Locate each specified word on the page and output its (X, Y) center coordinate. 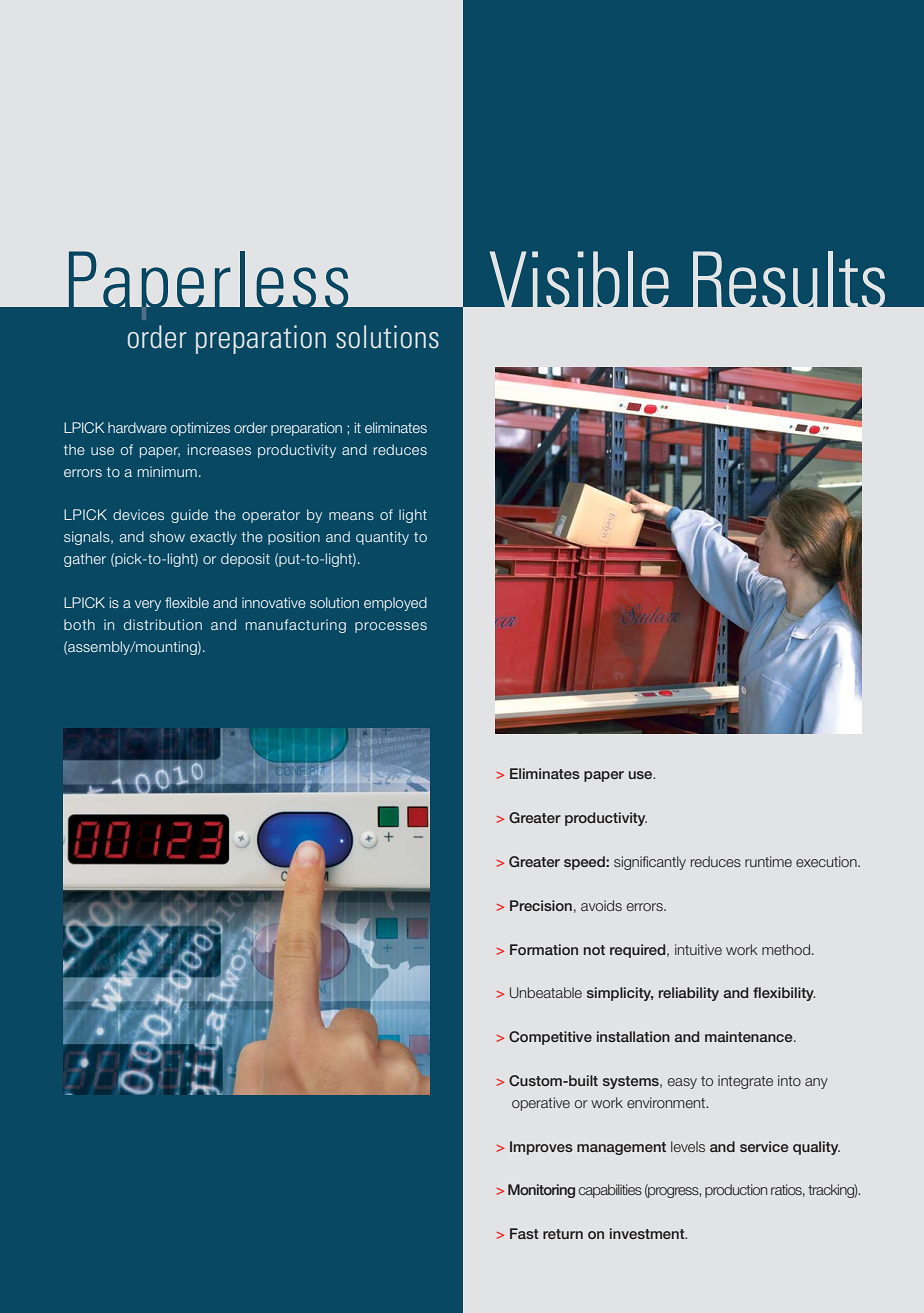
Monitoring (541, 1191)
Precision (541, 905)
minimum (167, 471)
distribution (163, 624)
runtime (768, 861)
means (351, 516)
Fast (524, 1233)
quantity (382, 538)
